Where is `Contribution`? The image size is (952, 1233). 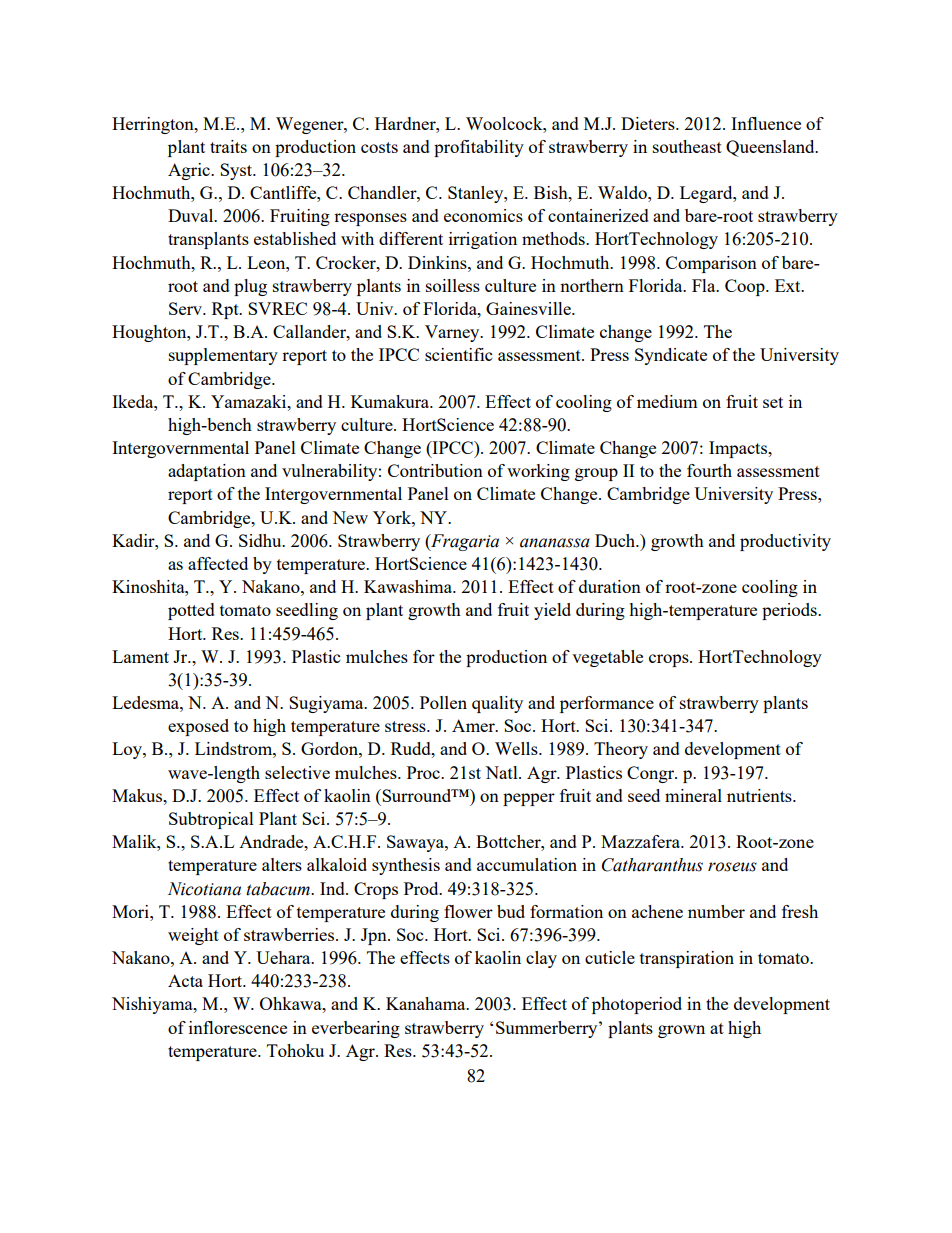 Contribution is located at coordinates (435, 470).
